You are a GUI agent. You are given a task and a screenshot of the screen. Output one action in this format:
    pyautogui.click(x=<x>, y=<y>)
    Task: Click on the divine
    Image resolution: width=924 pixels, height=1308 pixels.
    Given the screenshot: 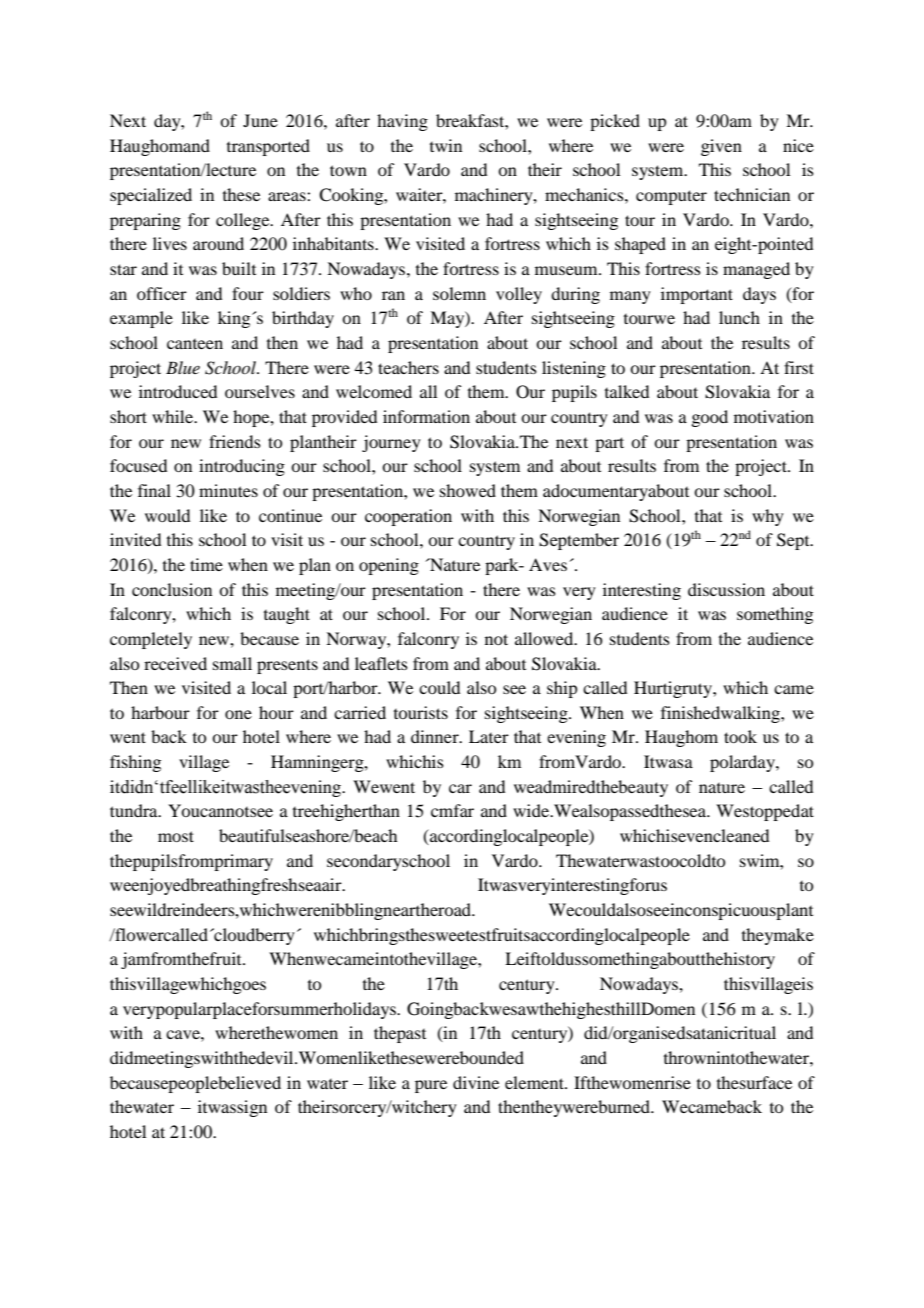 What is the action you would take?
    pyautogui.click(x=476, y=1082)
